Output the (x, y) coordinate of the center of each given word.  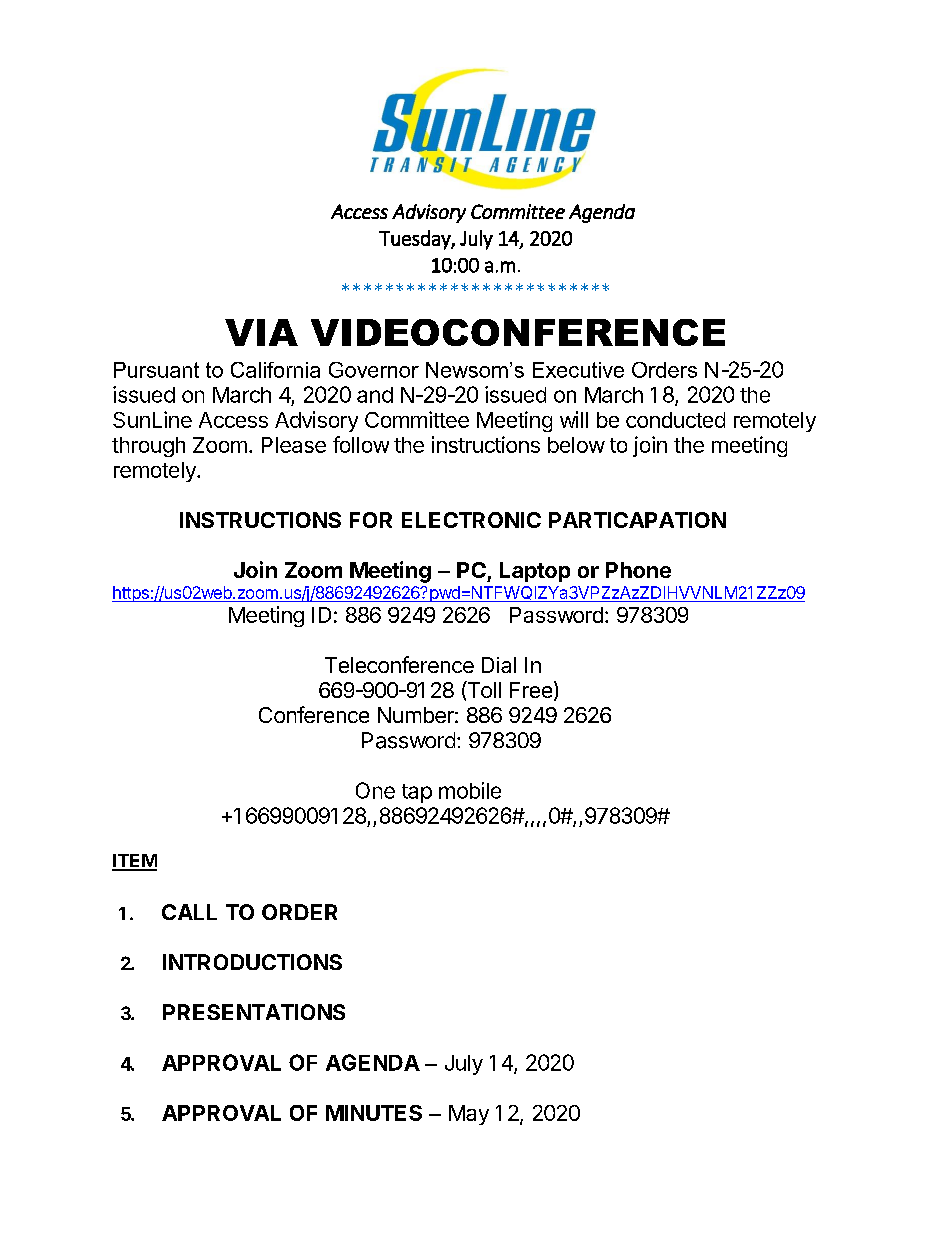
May (469, 1115)
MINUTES (374, 1113)
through (148, 447)
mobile (470, 790)
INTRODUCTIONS (252, 962)
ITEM (134, 862)
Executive (578, 370)
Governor (374, 370)
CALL (189, 912)
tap (417, 793)
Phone (638, 570)
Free (531, 690)
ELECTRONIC (471, 520)
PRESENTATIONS (254, 1012)
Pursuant (156, 370)
